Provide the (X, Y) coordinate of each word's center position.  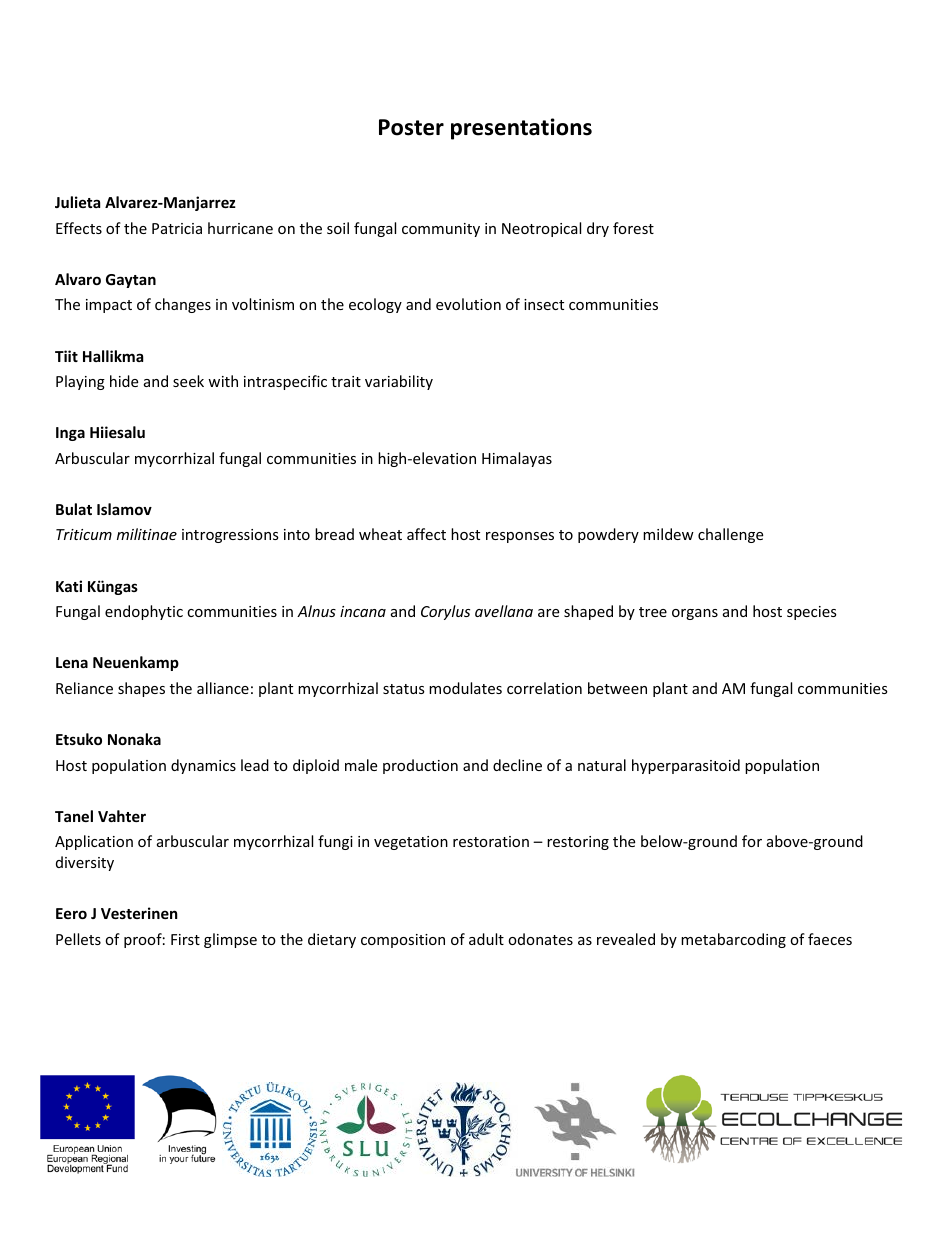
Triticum (84, 534)
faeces (830, 939)
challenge (730, 535)
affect (426, 534)
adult (486, 939)
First (185, 939)
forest (633, 228)
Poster (411, 127)
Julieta (77, 202)
